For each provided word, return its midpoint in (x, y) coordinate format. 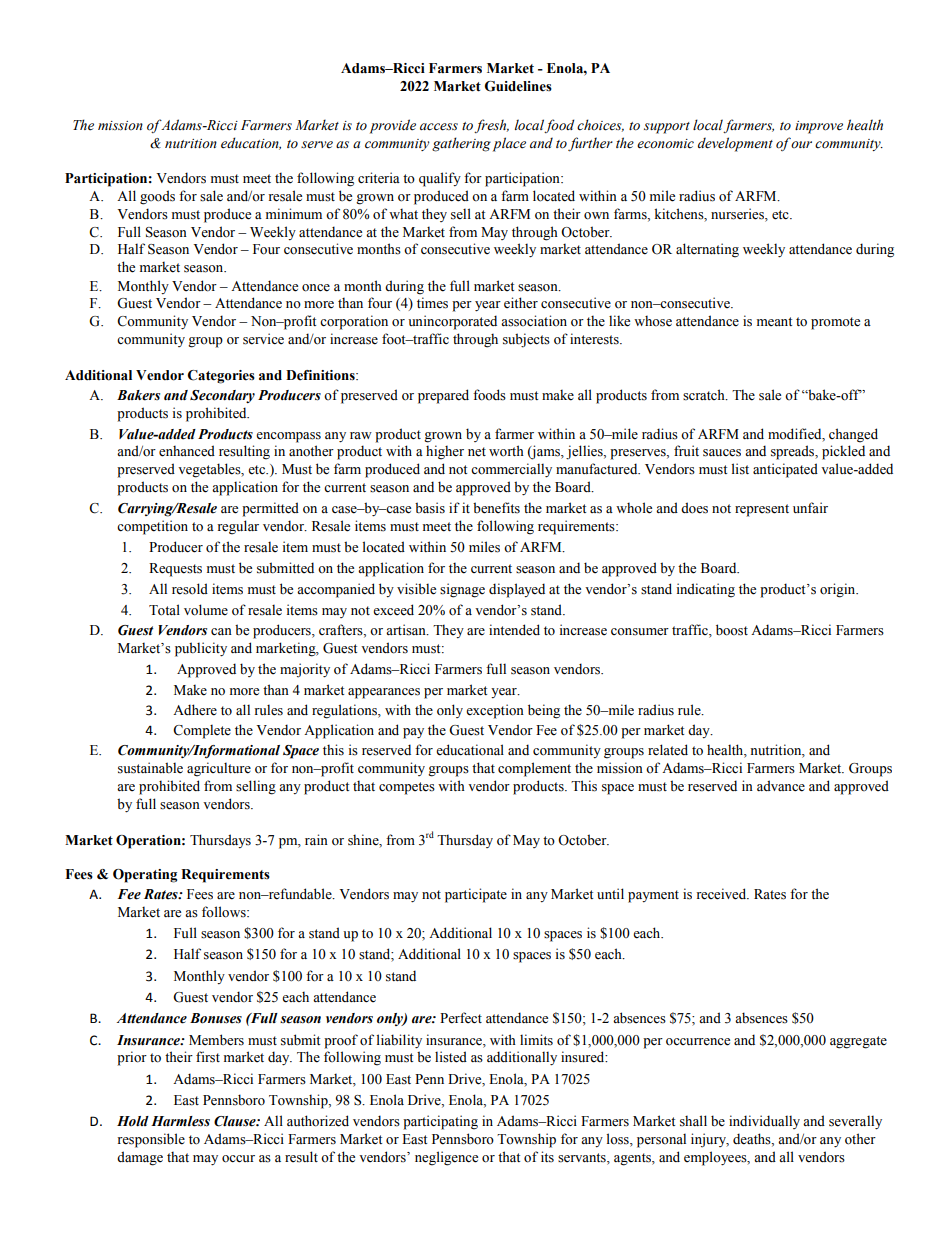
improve (819, 127)
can (221, 631)
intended (514, 630)
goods (157, 197)
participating (440, 1122)
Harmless (180, 1121)
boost (732, 630)
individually (764, 1122)
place (509, 144)
